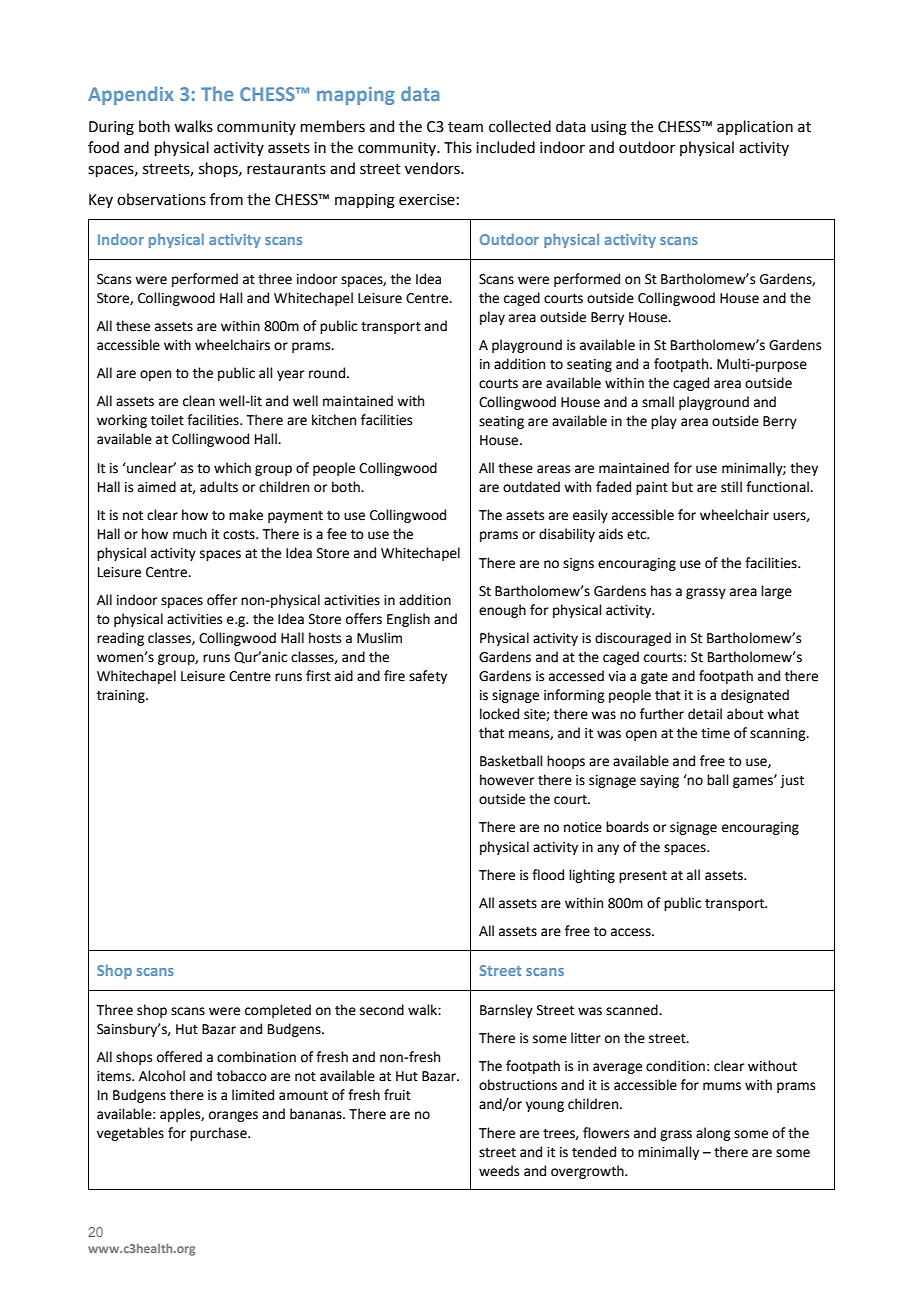 Image resolution: width=924 pixels, height=1308 pixels. Describe the element at coordinates (658, 402) in the document. I see `small` at that location.
